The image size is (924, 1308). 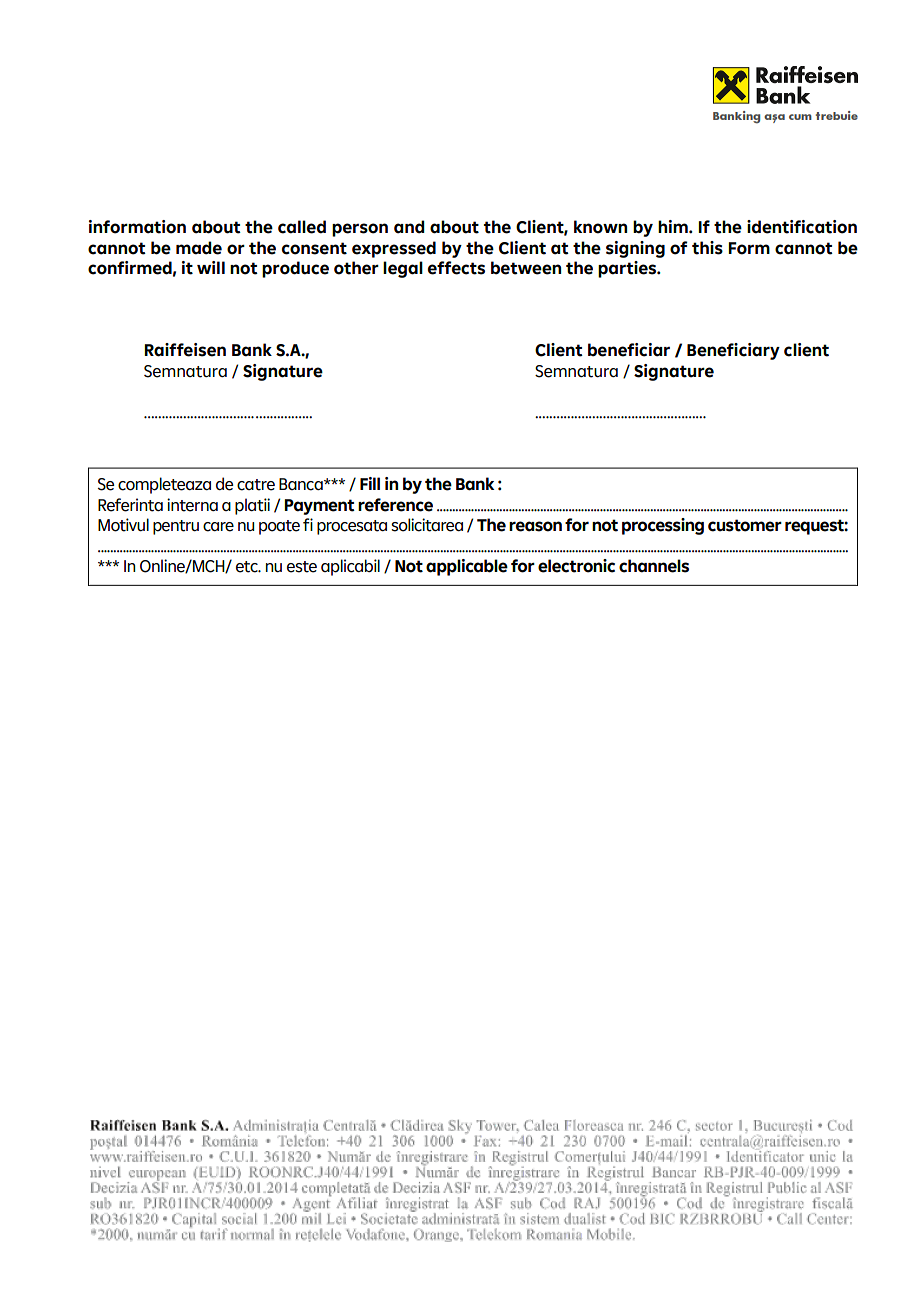 I want to click on este, so click(x=302, y=567).
